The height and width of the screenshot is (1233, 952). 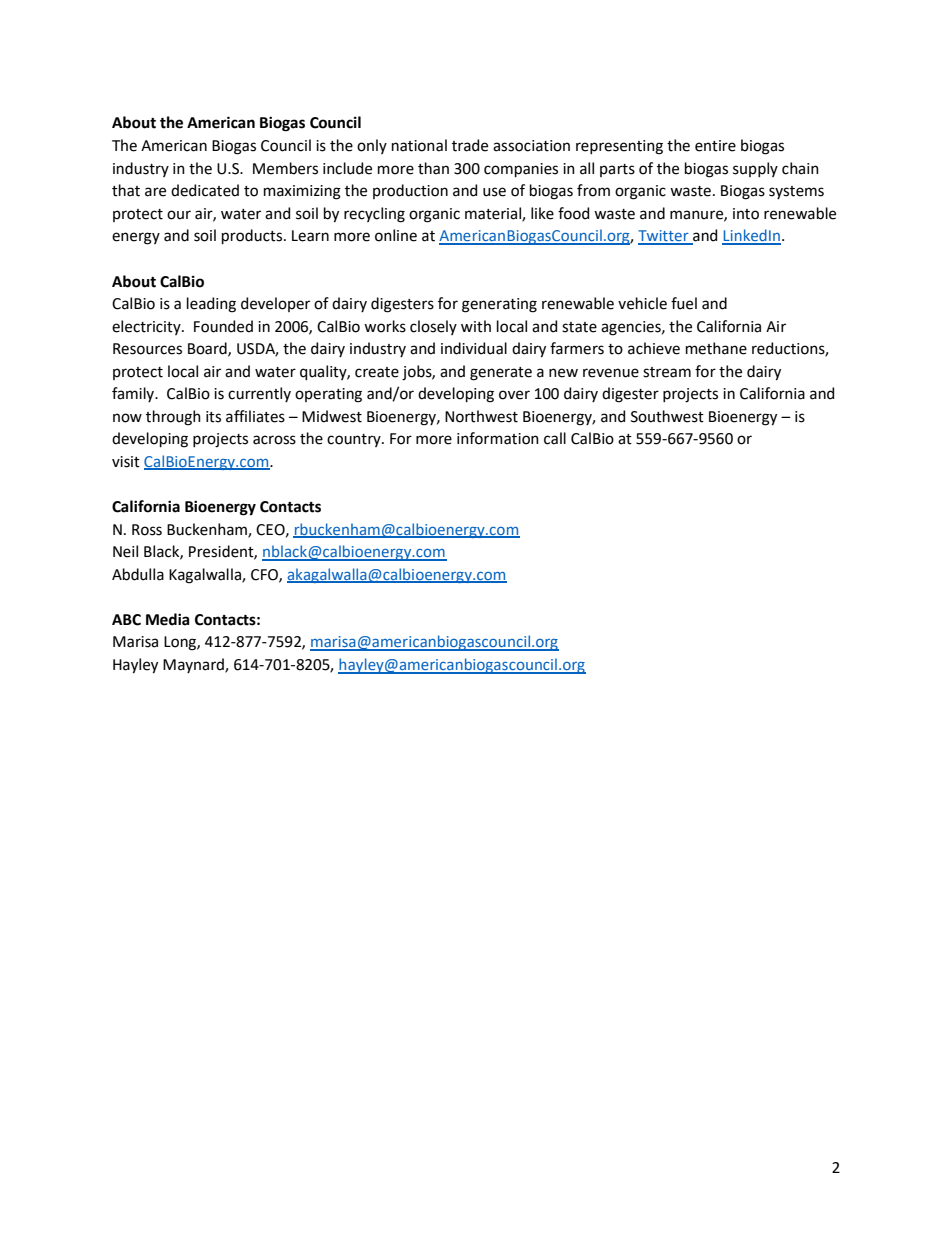 I want to click on Northwest, so click(x=481, y=416).
